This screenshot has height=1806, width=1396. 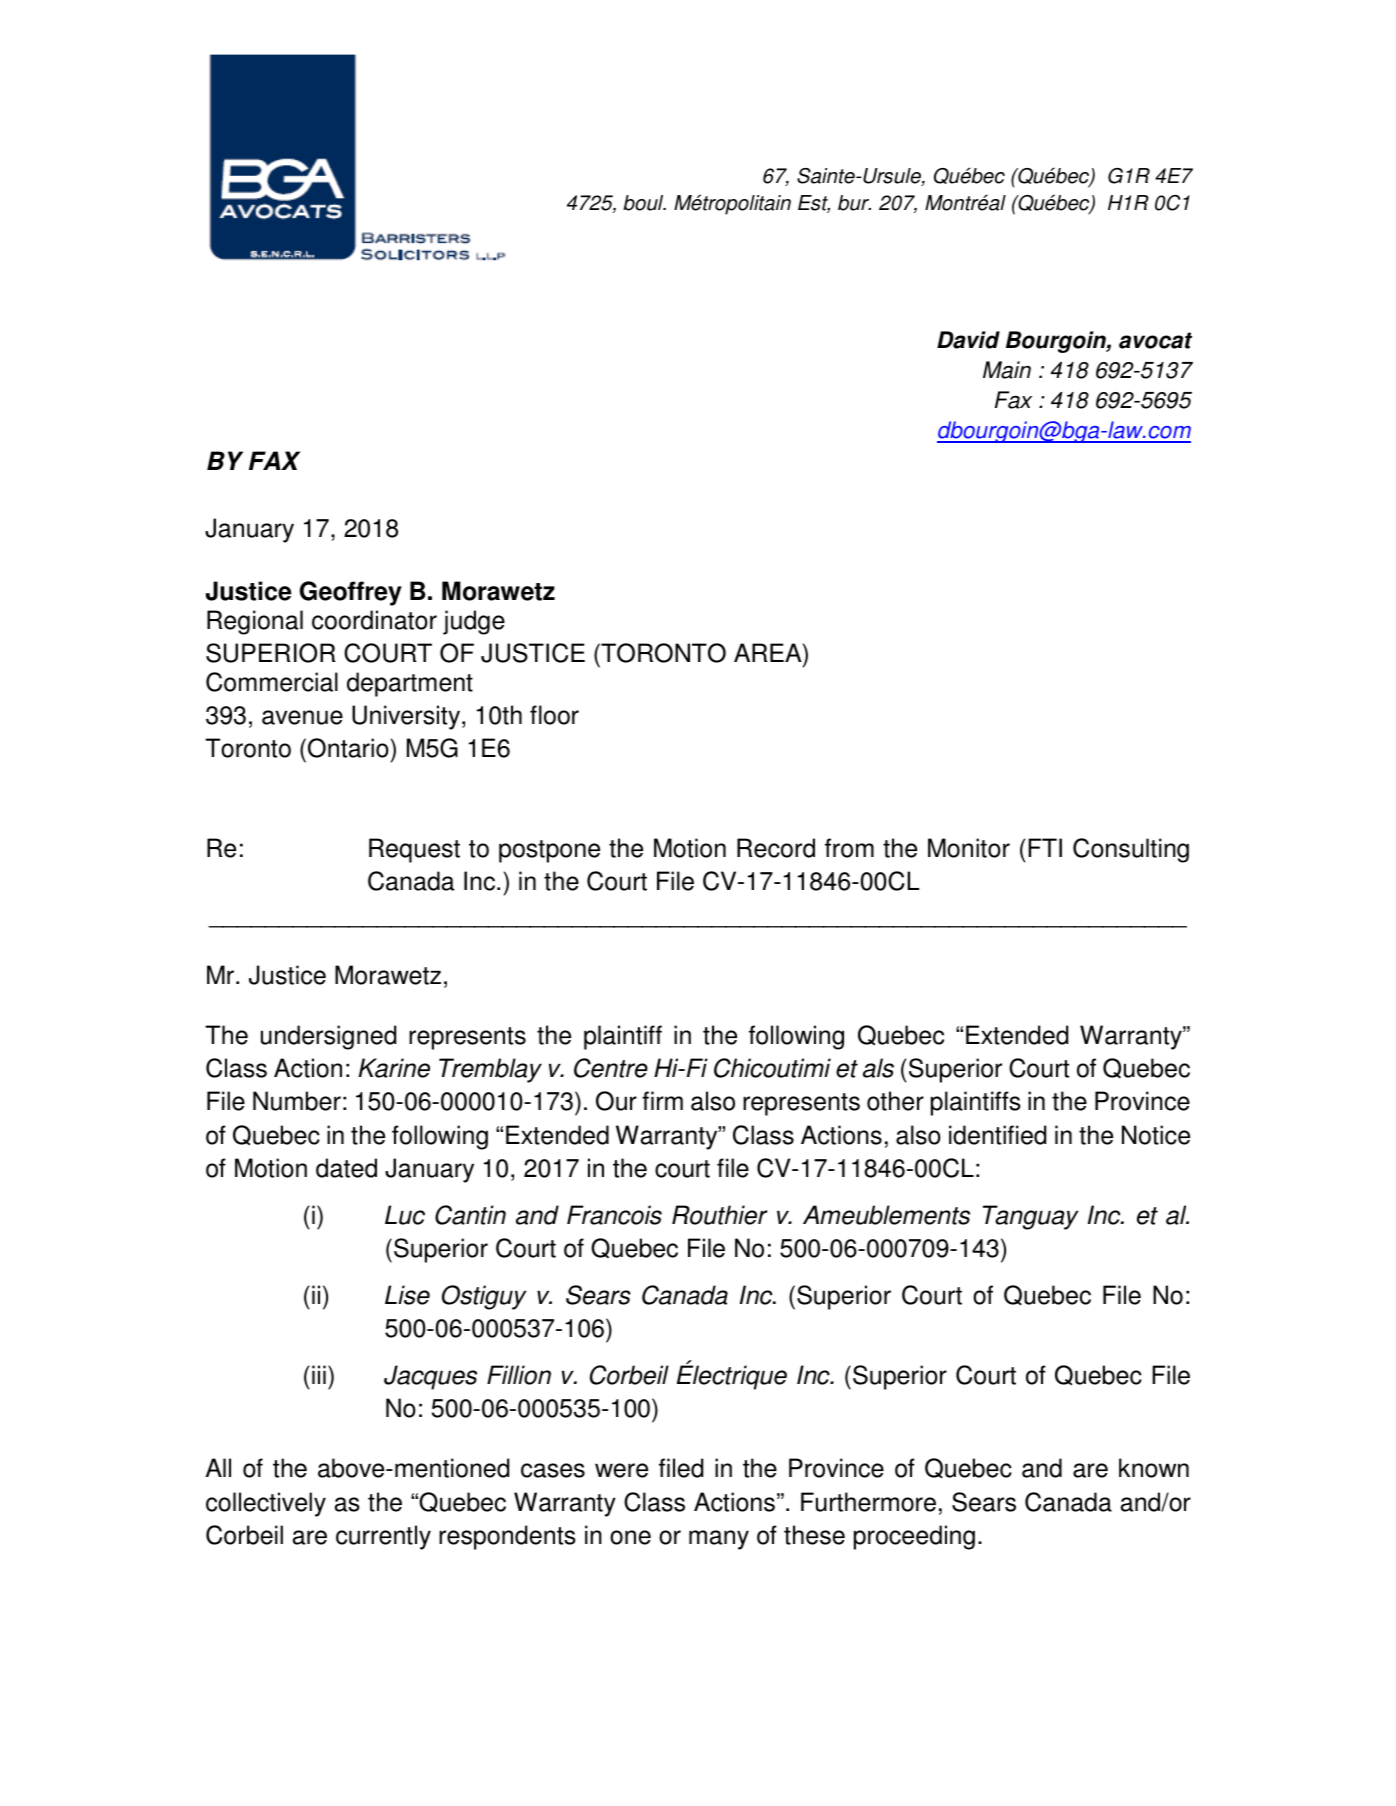 I want to click on Number, so click(x=297, y=1101).
